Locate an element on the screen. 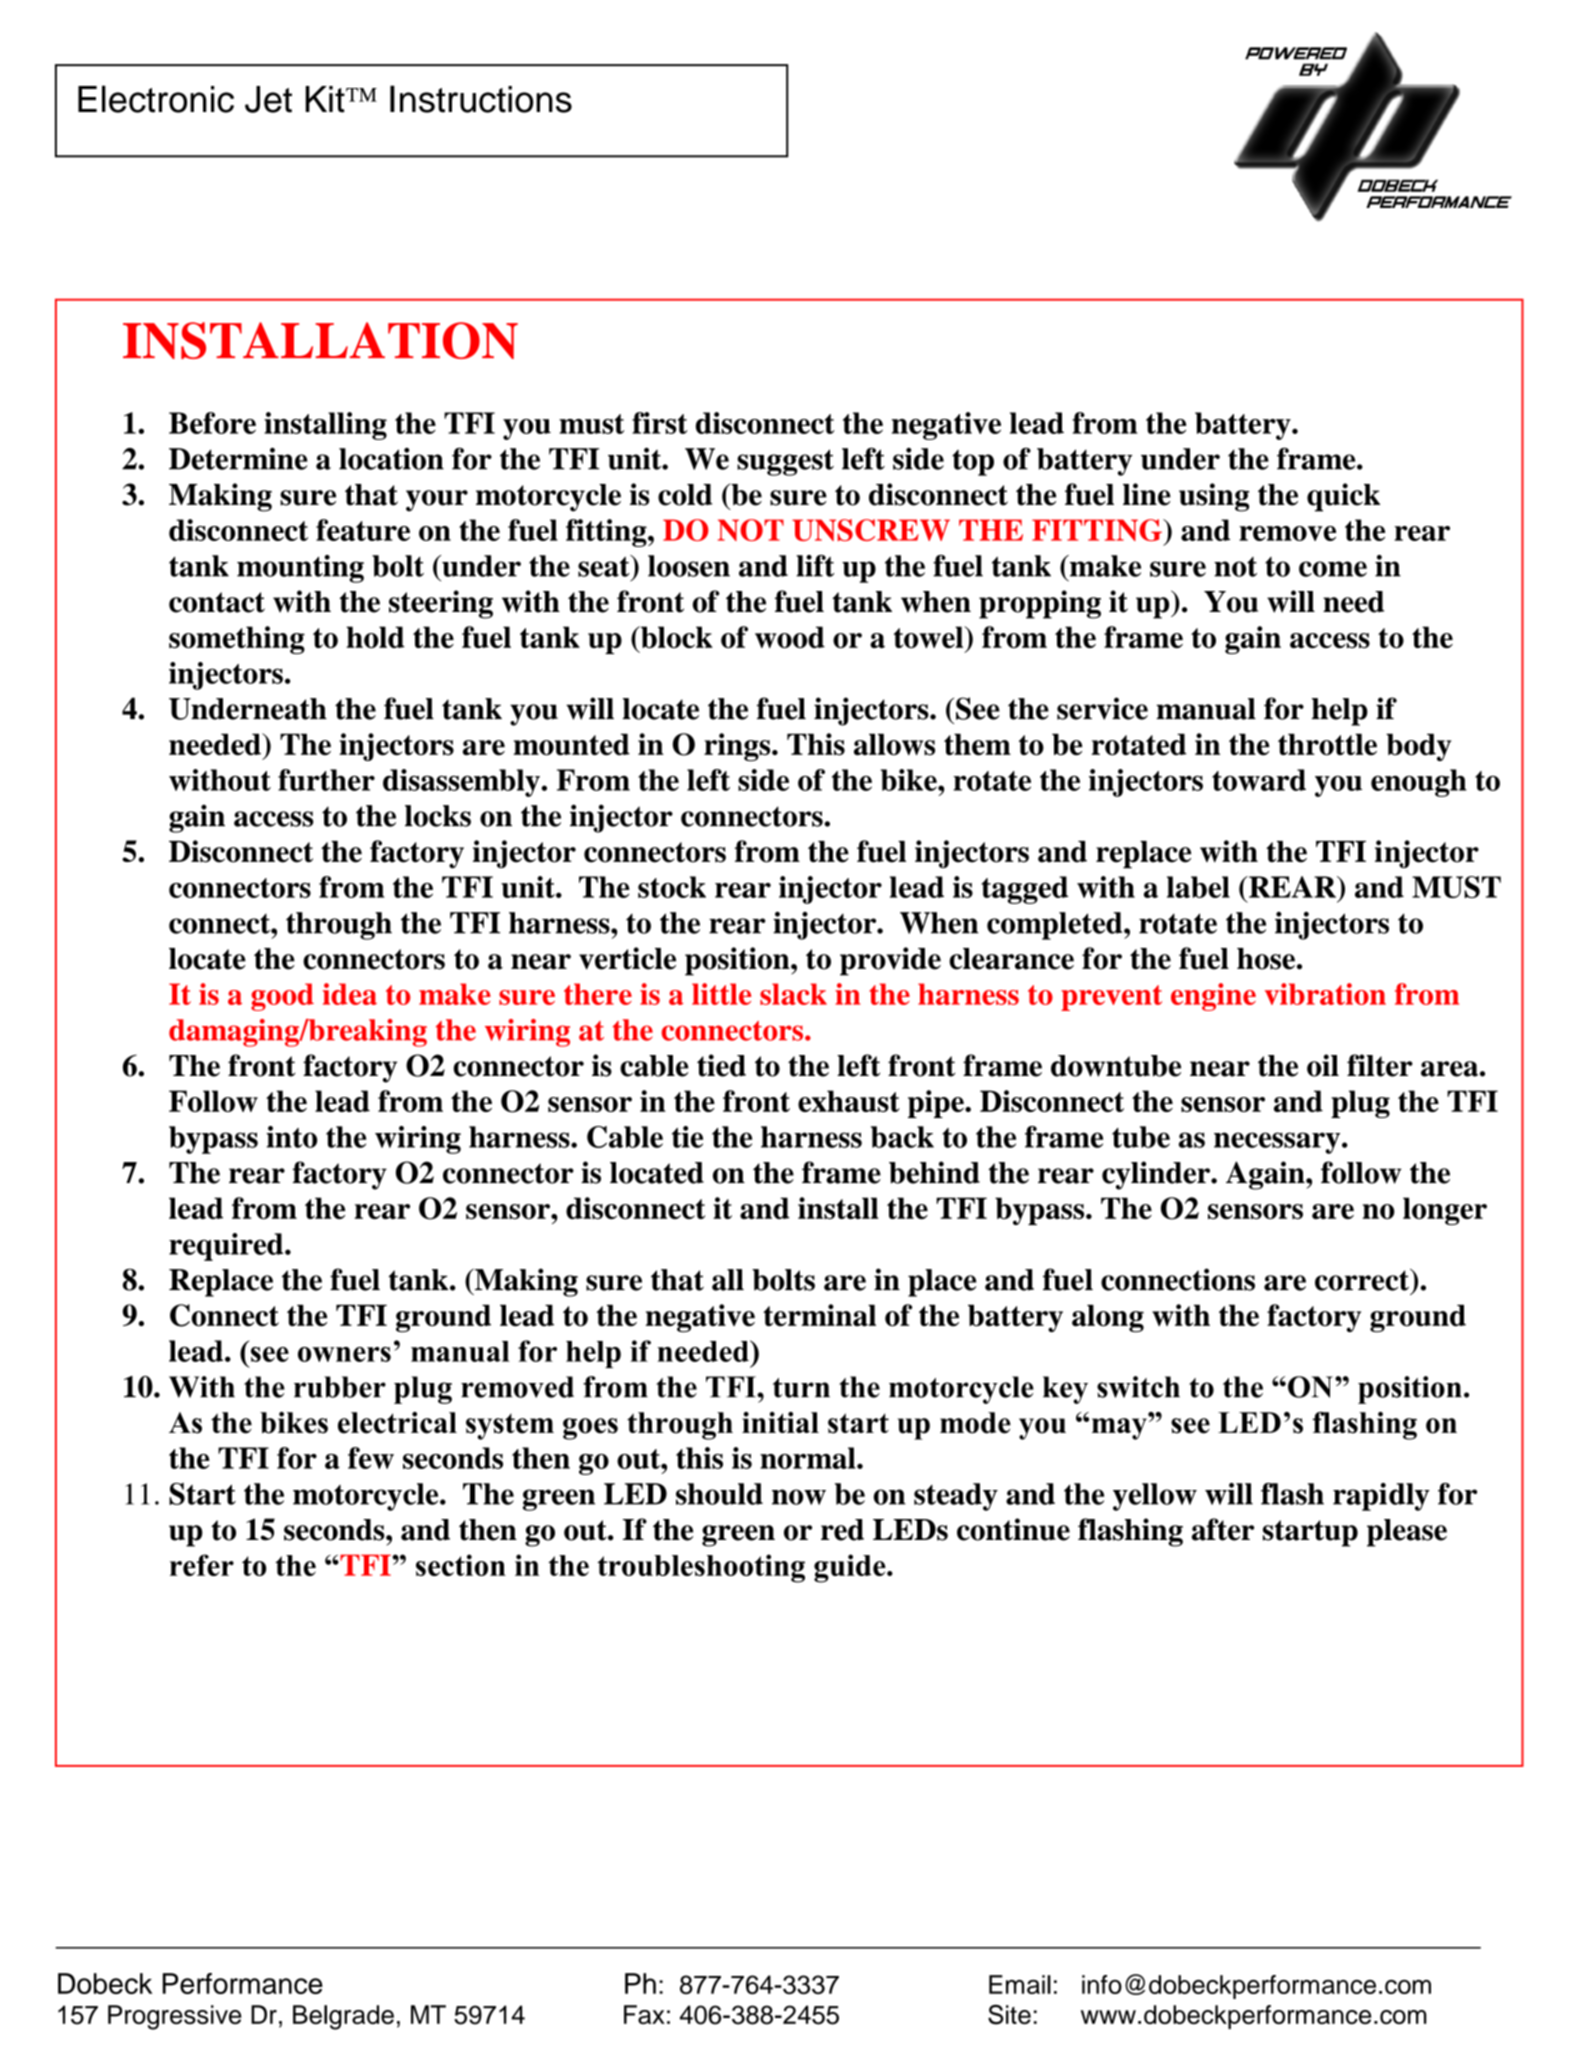 Image resolution: width=1583 pixels, height=2048 pixels. good is located at coordinates (282, 997).
